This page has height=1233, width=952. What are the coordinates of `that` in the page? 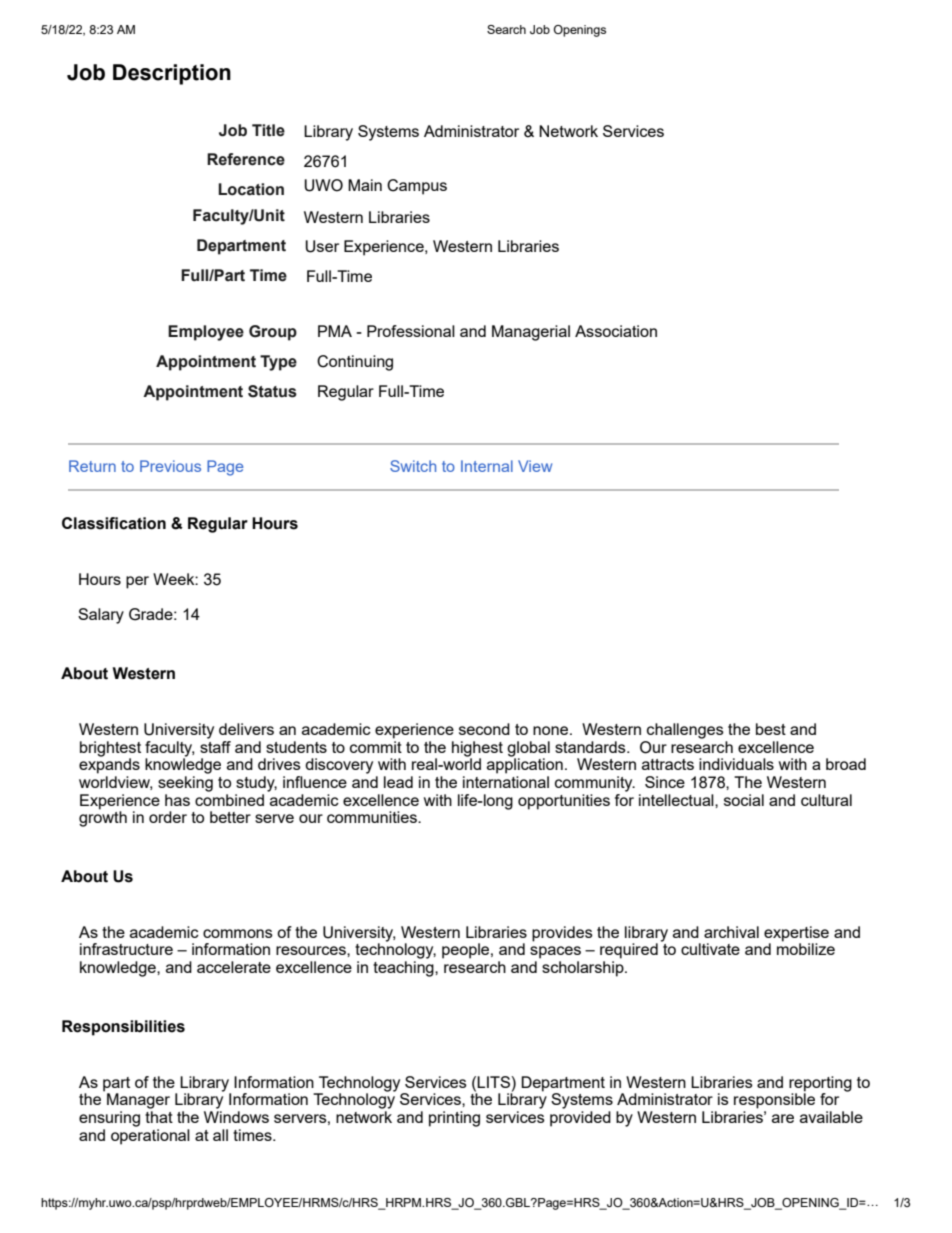 It's located at (159, 1117).
